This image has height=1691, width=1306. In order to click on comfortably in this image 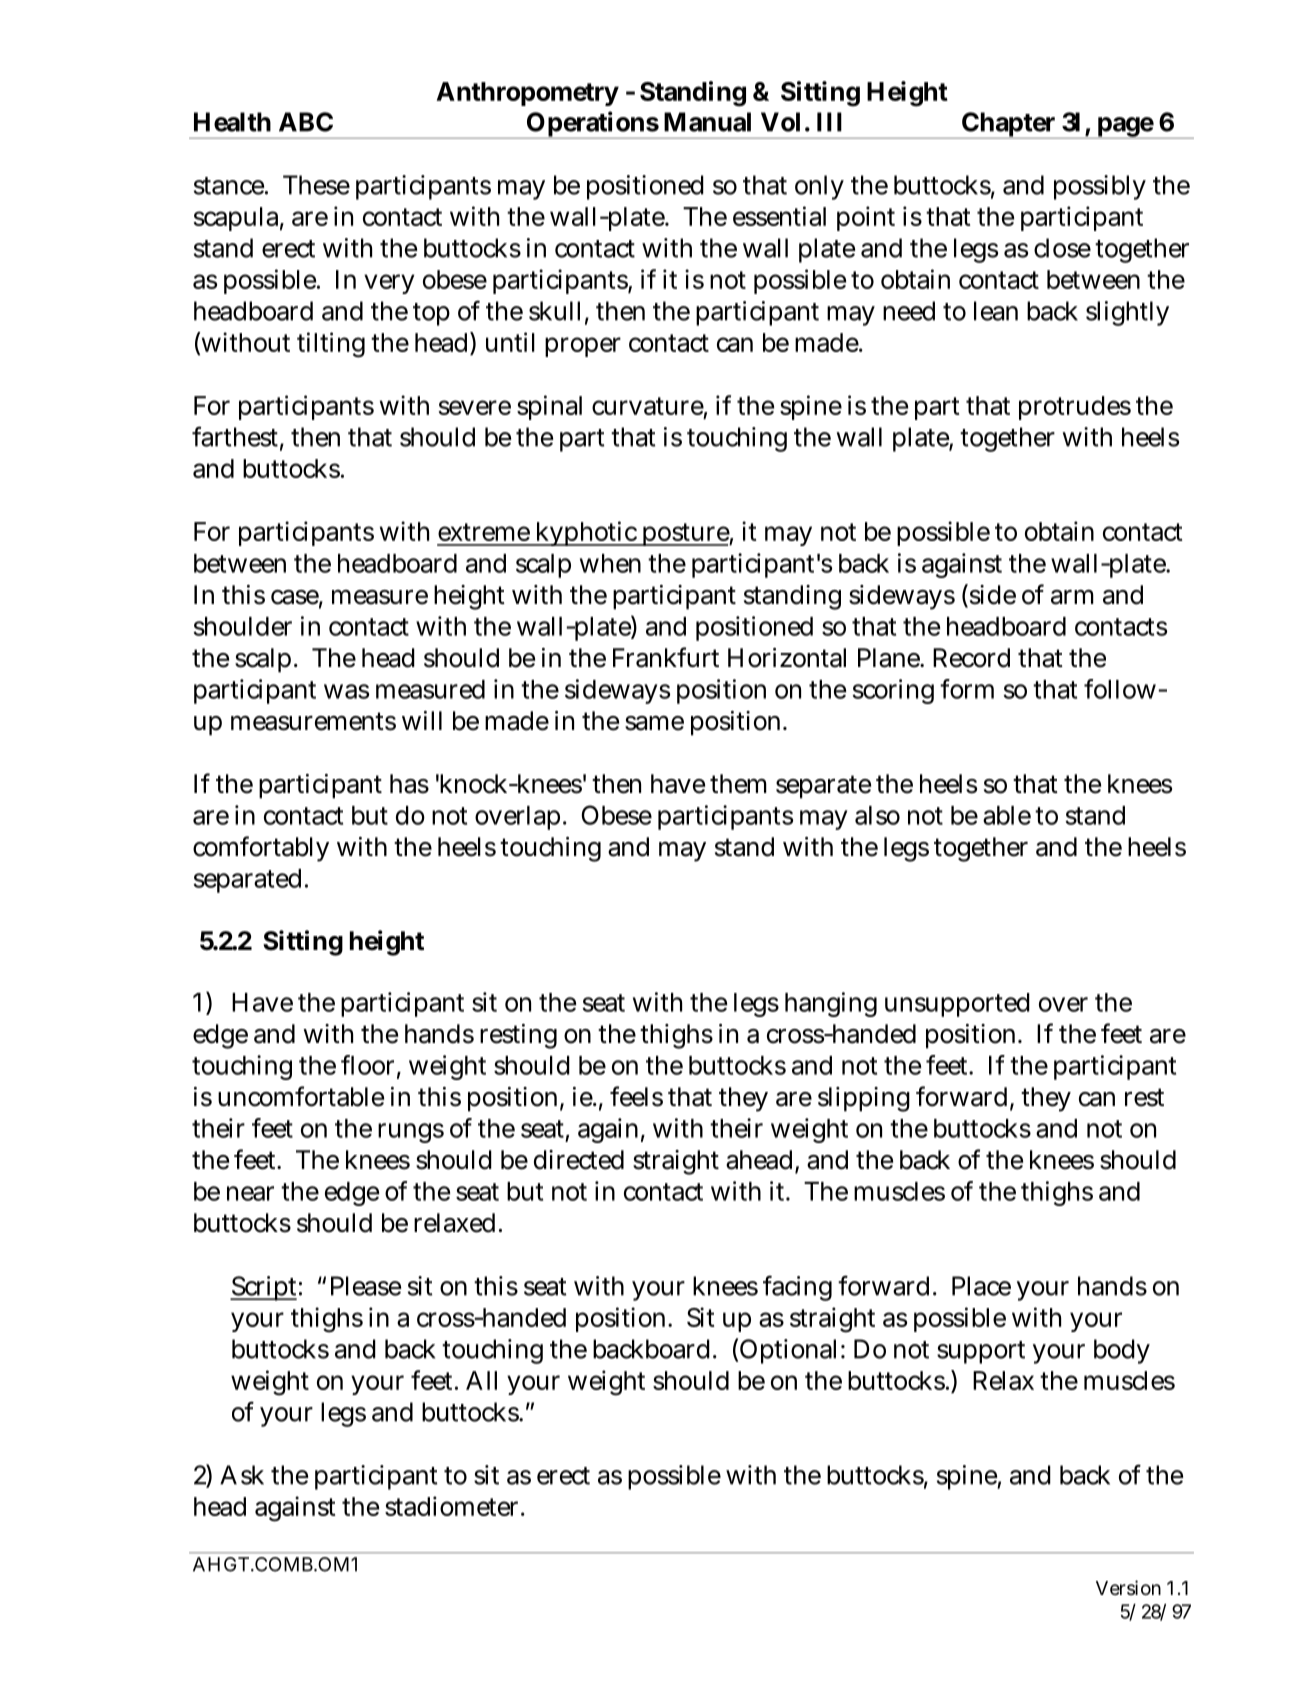, I will do `click(261, 849)`.
